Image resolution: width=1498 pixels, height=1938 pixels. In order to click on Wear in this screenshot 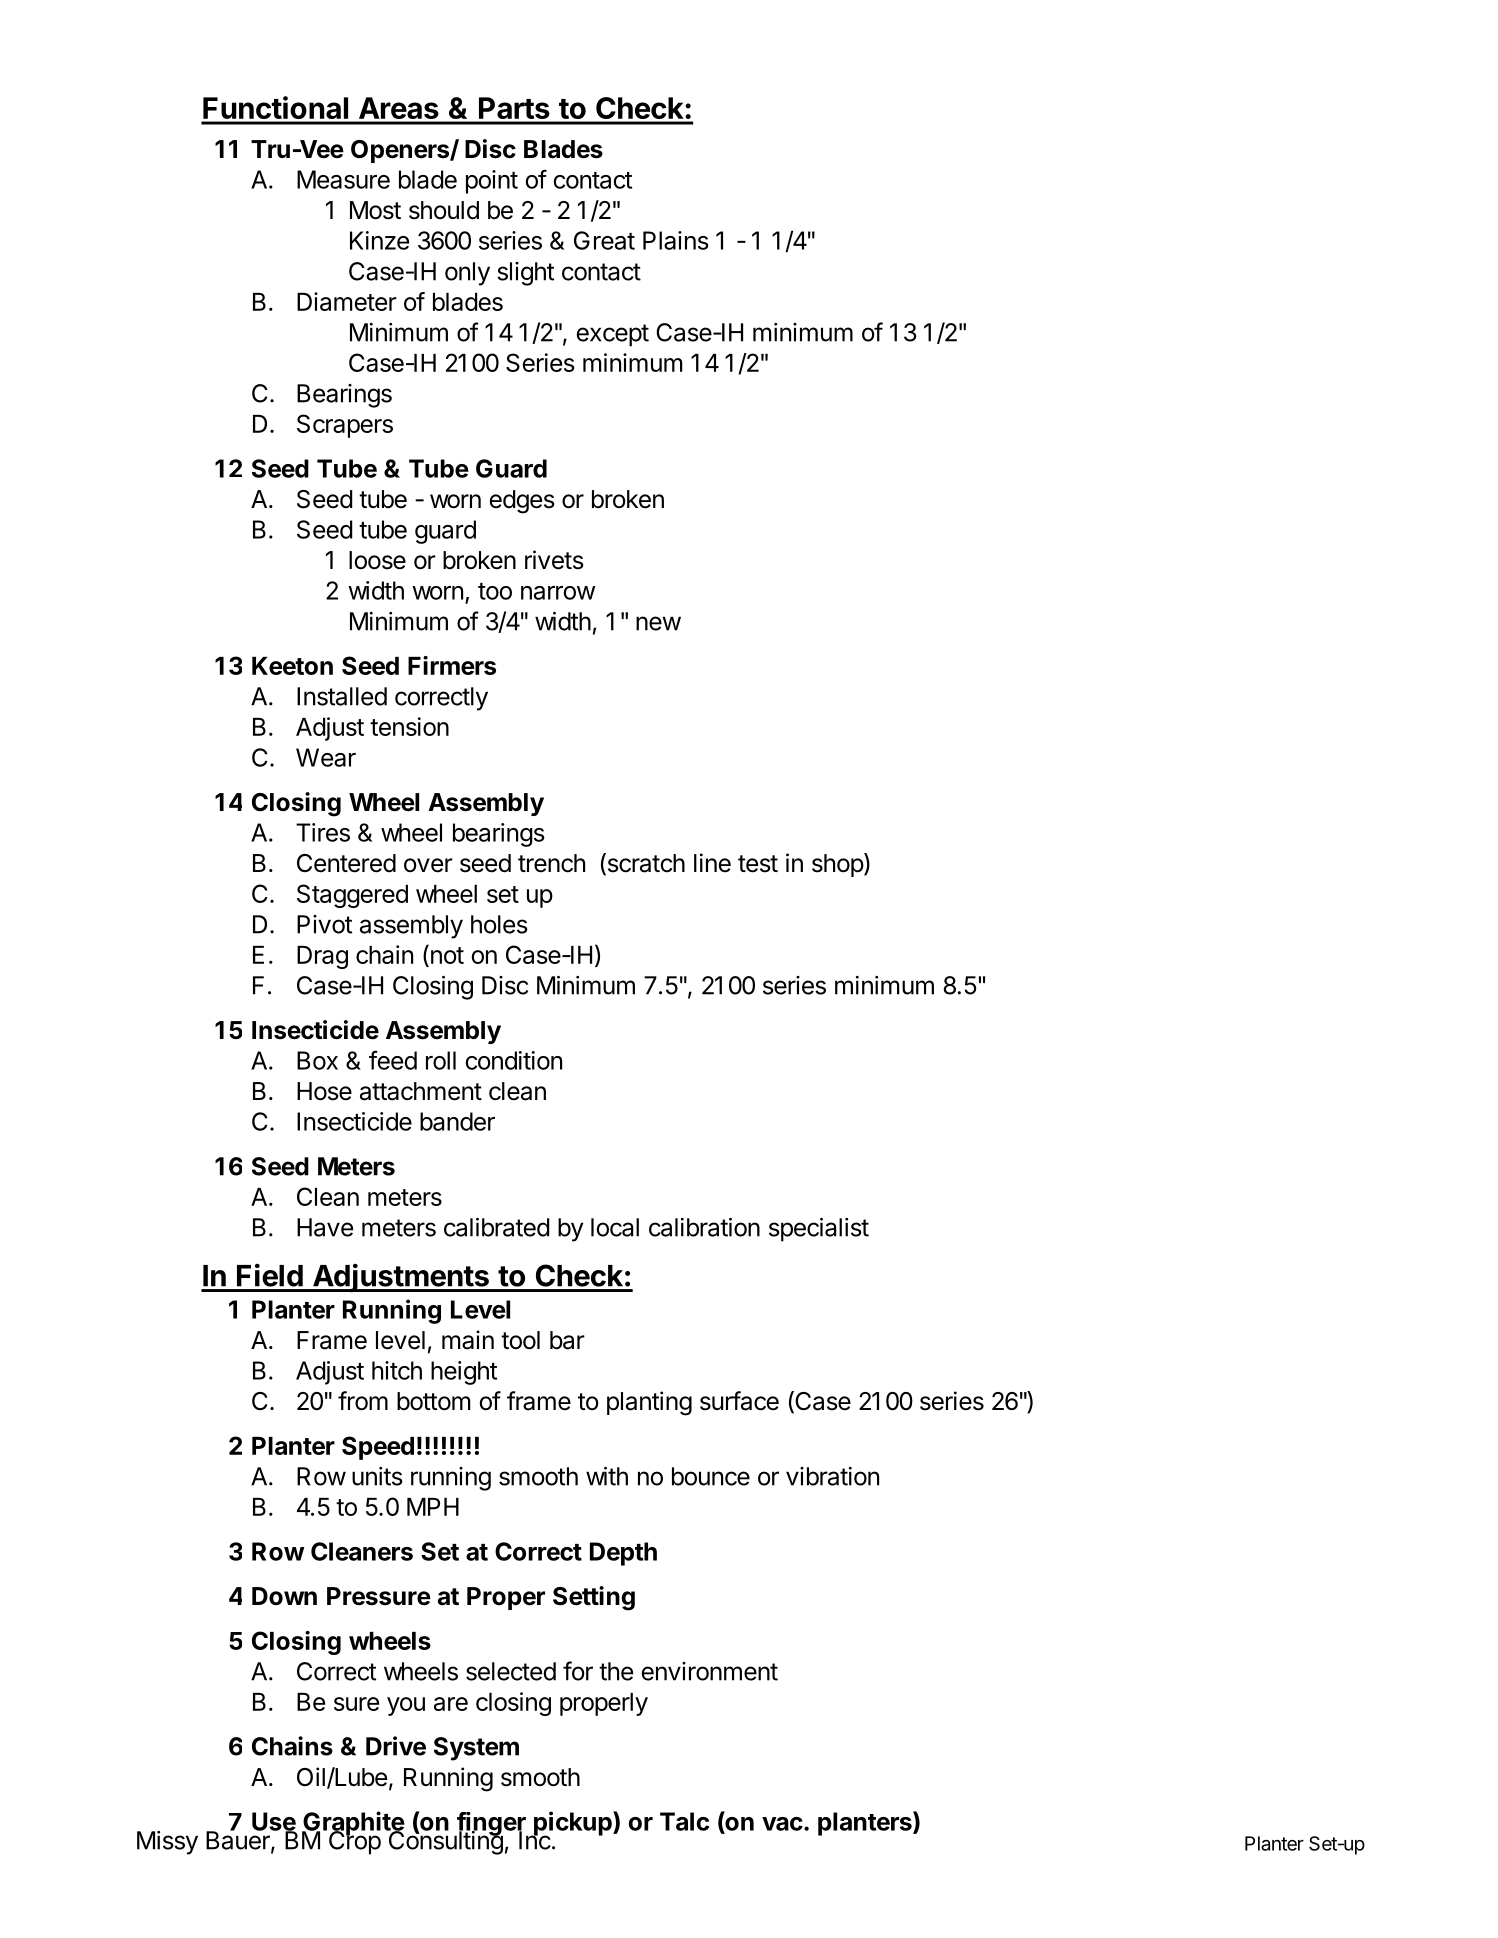, I will do `click(326, 757)`.
